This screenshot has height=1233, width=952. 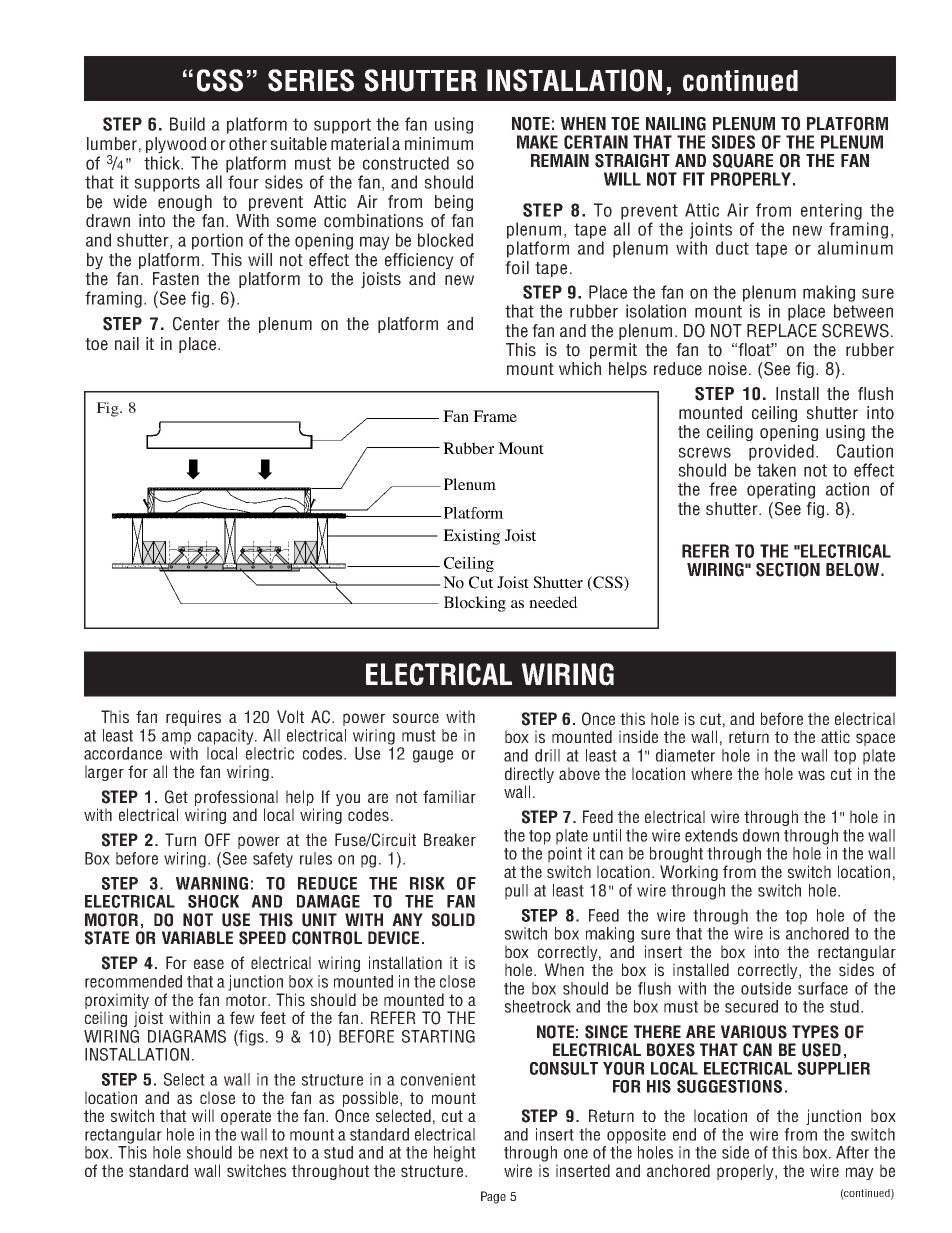 What do you see at coordinates (529, 775) in the screenshot?
I see `directly` at bounding box center [529, 775].
